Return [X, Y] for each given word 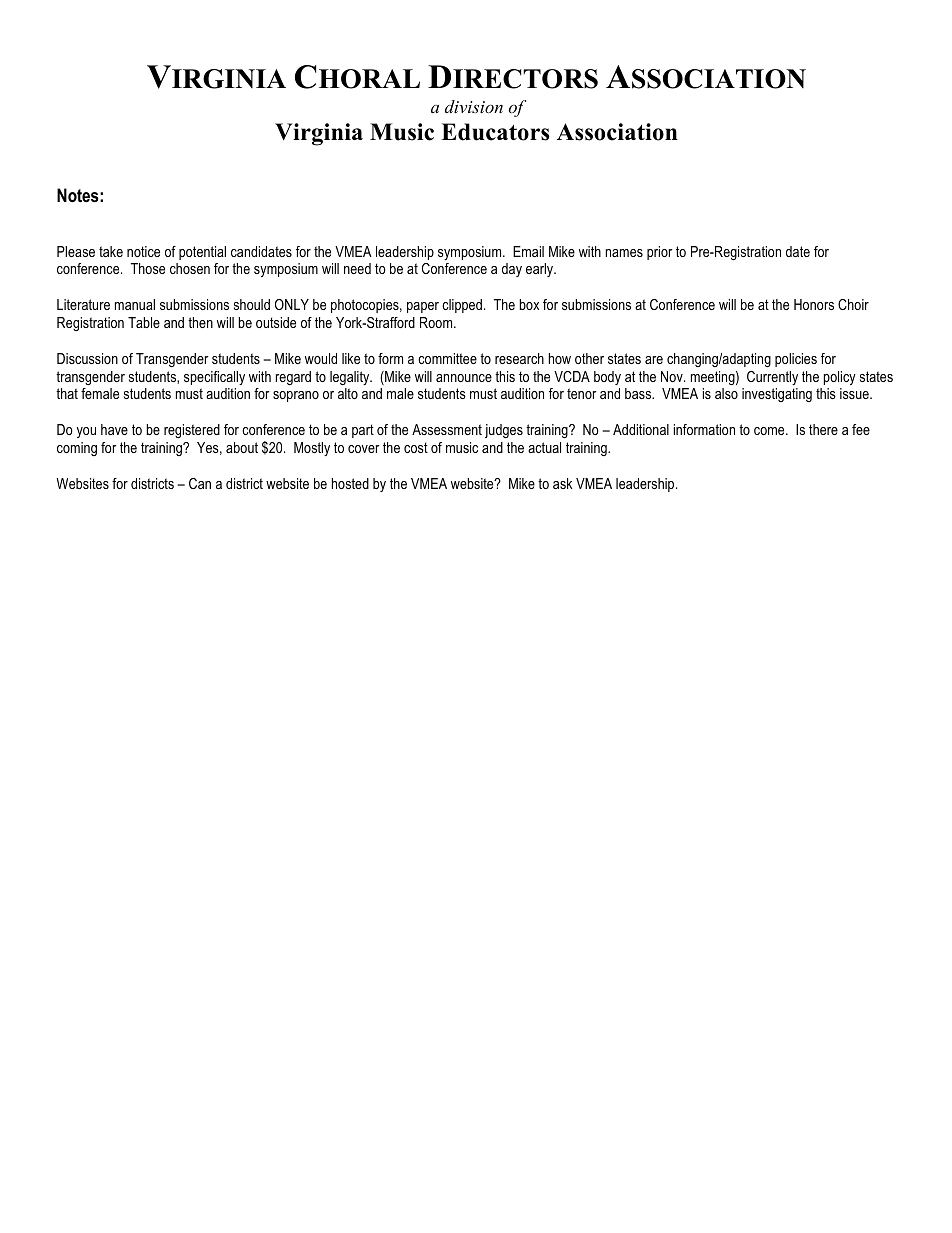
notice [143, 251]
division [474, 106]
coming [77, 449]
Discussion [87, 358]
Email [528, 251]
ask [563, 483]
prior [660, 253]
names [624, 253]
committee [447, 358]
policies [796, 360]
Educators [495, 132]
